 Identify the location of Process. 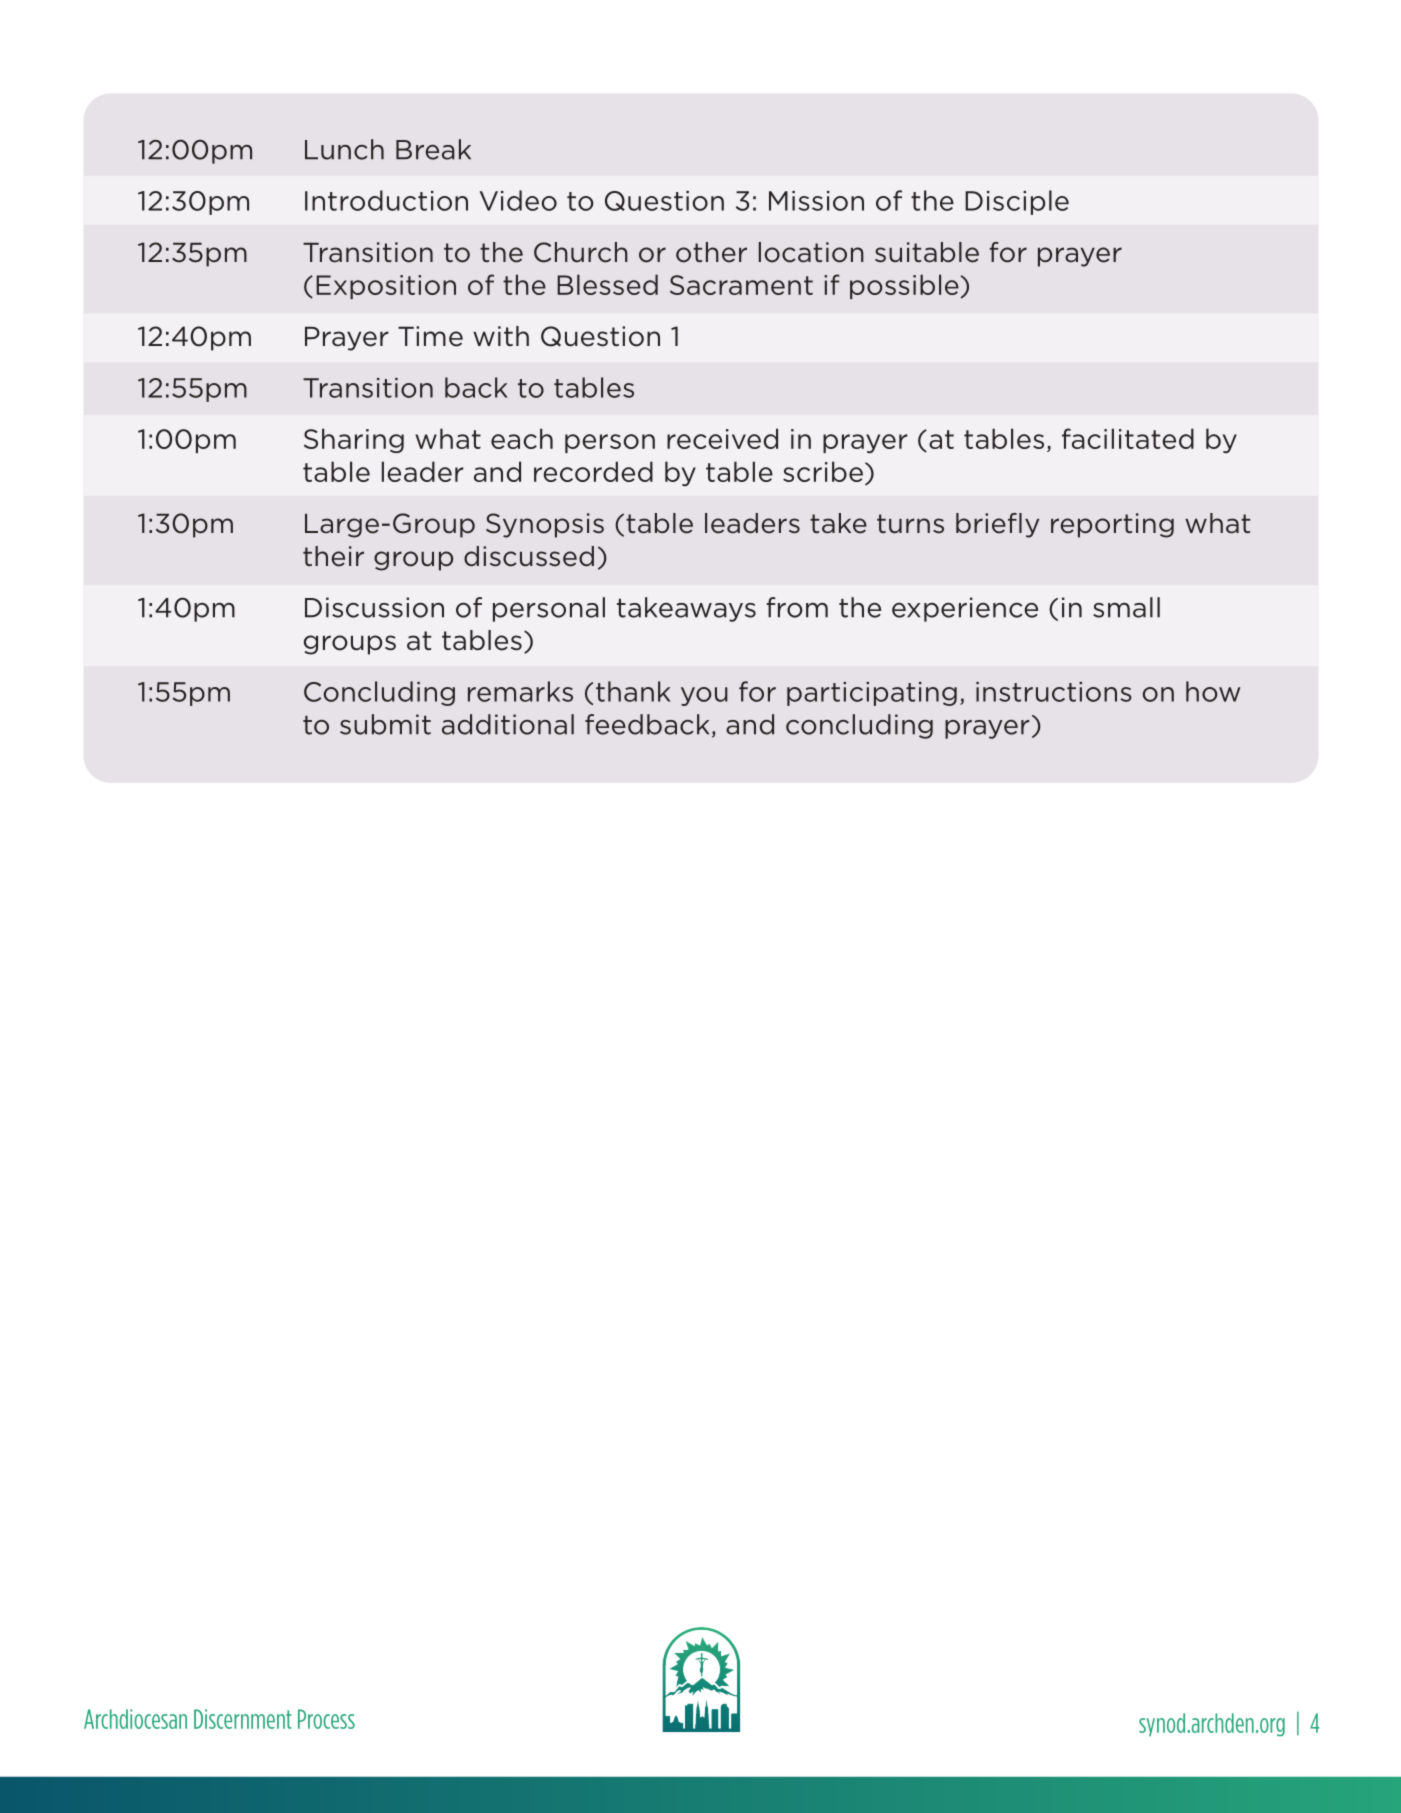
(326, 1719).
